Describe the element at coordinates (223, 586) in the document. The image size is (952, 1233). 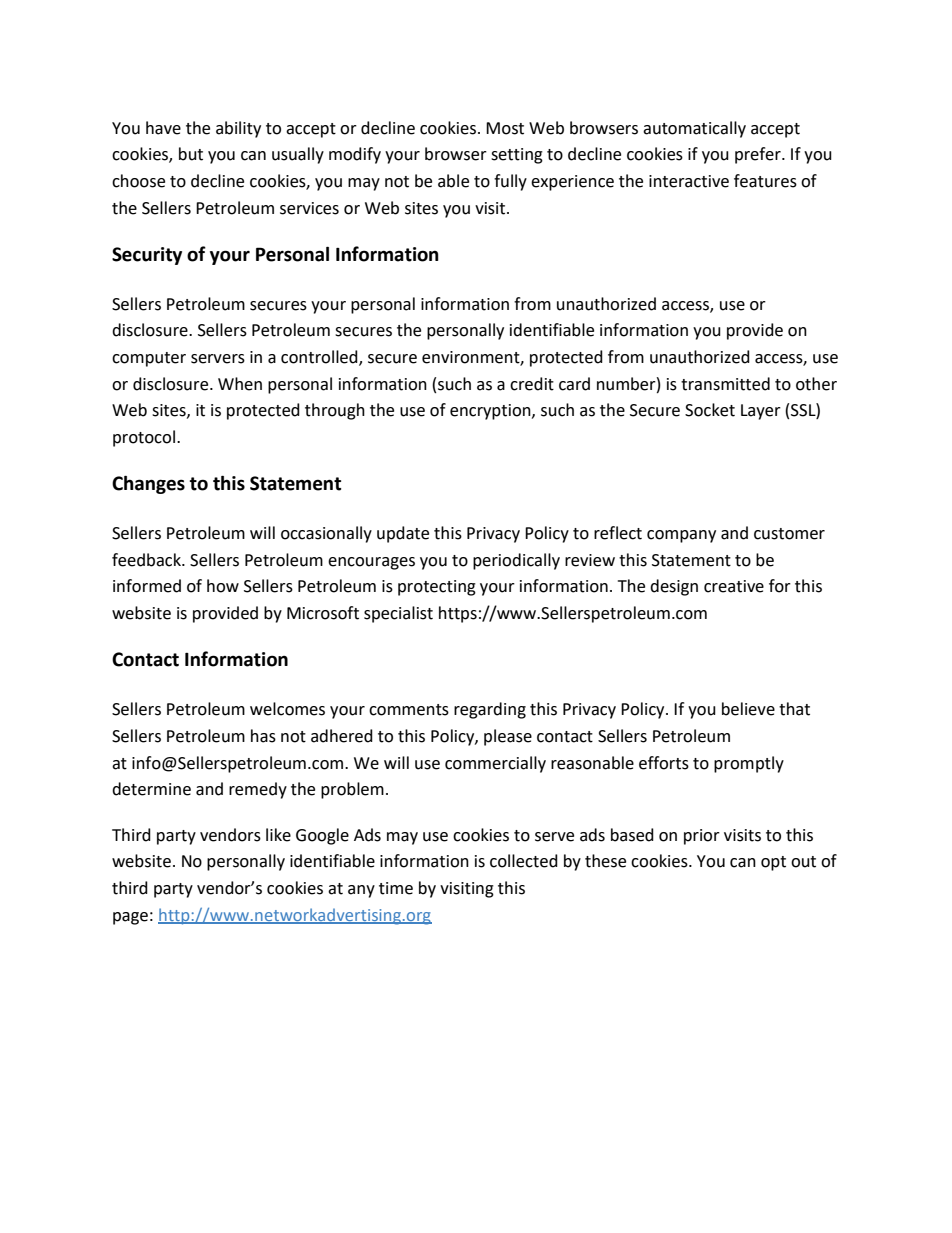
I see `how` at that location.
